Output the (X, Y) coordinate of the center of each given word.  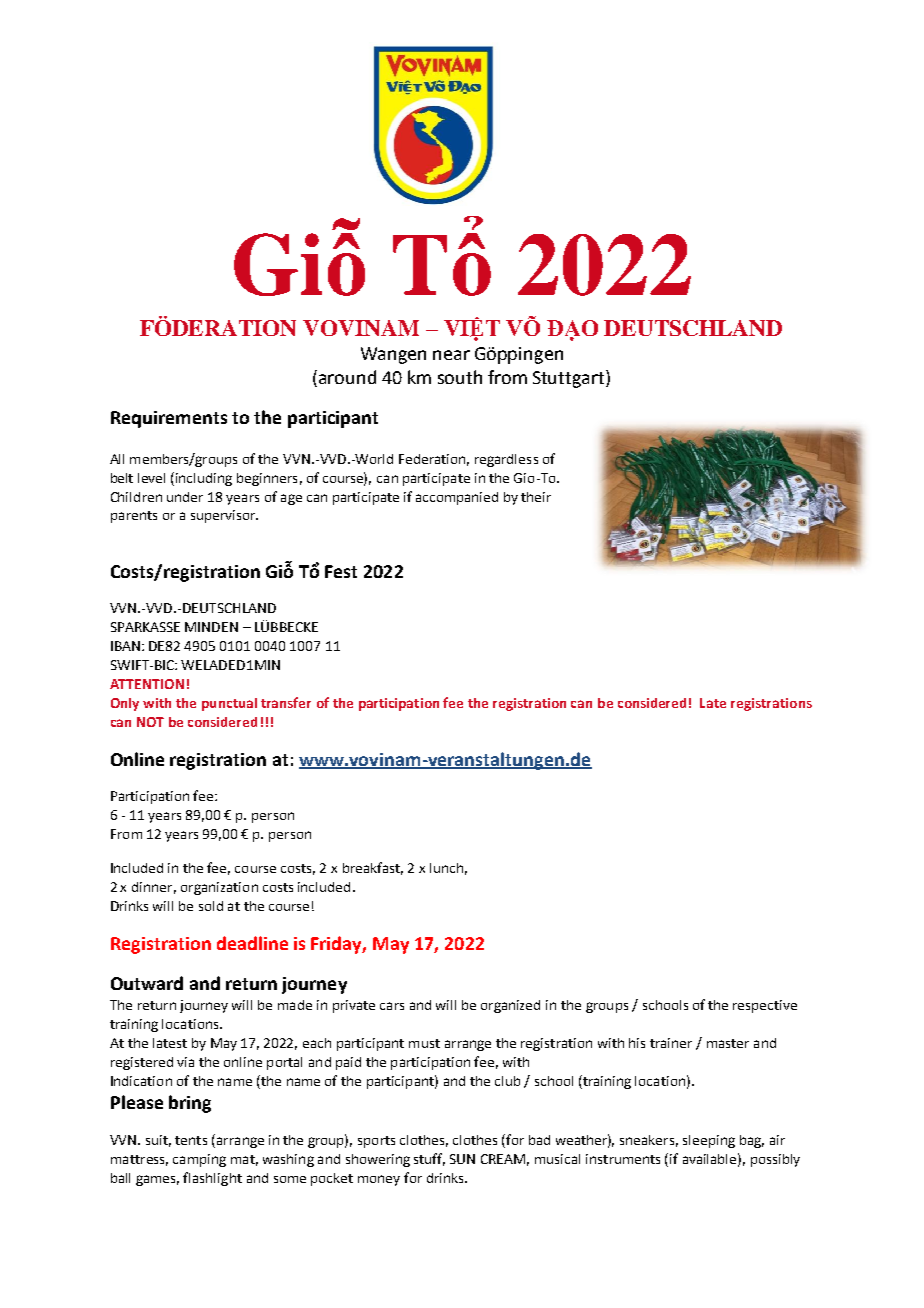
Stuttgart (570, 379)
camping (199, 1160)
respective (765, 1006)
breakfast (373, 868)
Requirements (169, 419)
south (460, 377)
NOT (150, 722)
